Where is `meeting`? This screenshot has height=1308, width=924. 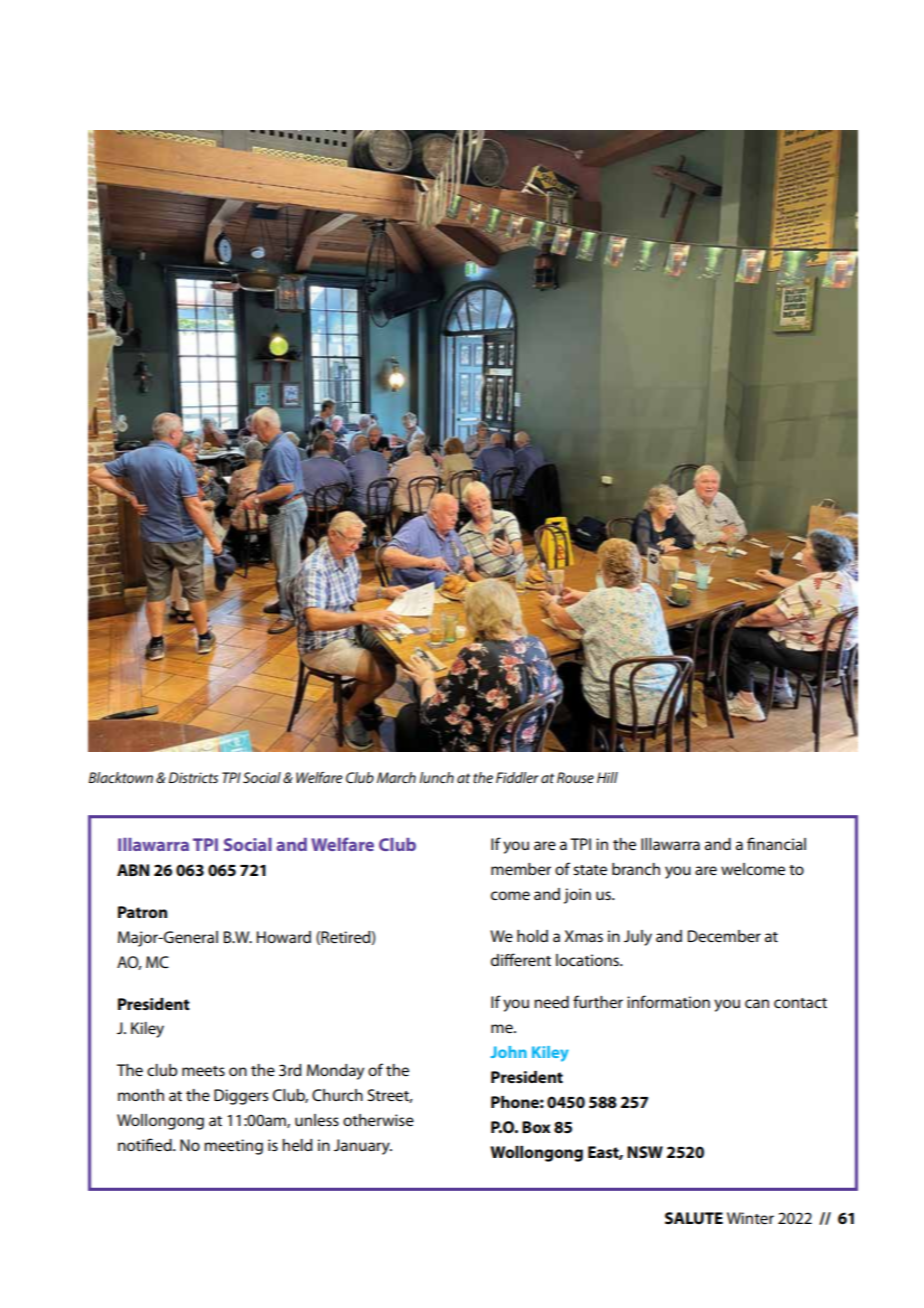
meeting is located at coordinates (233, 1147).
